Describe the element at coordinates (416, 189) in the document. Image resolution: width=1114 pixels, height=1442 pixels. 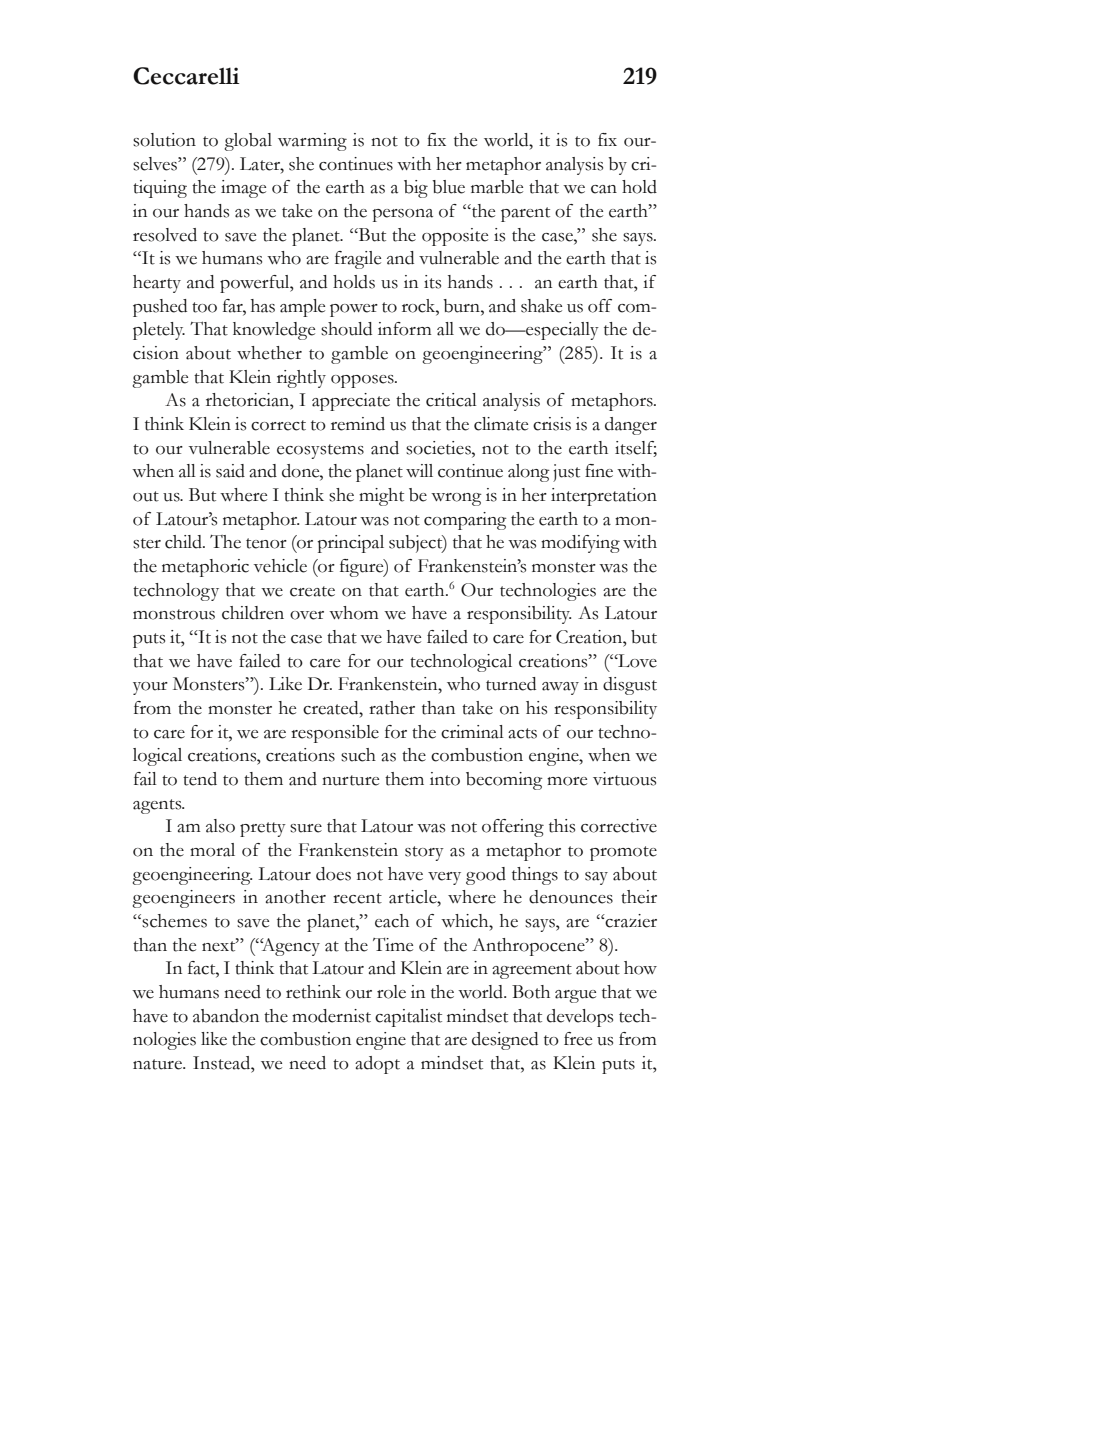
I see `big` at that location.
